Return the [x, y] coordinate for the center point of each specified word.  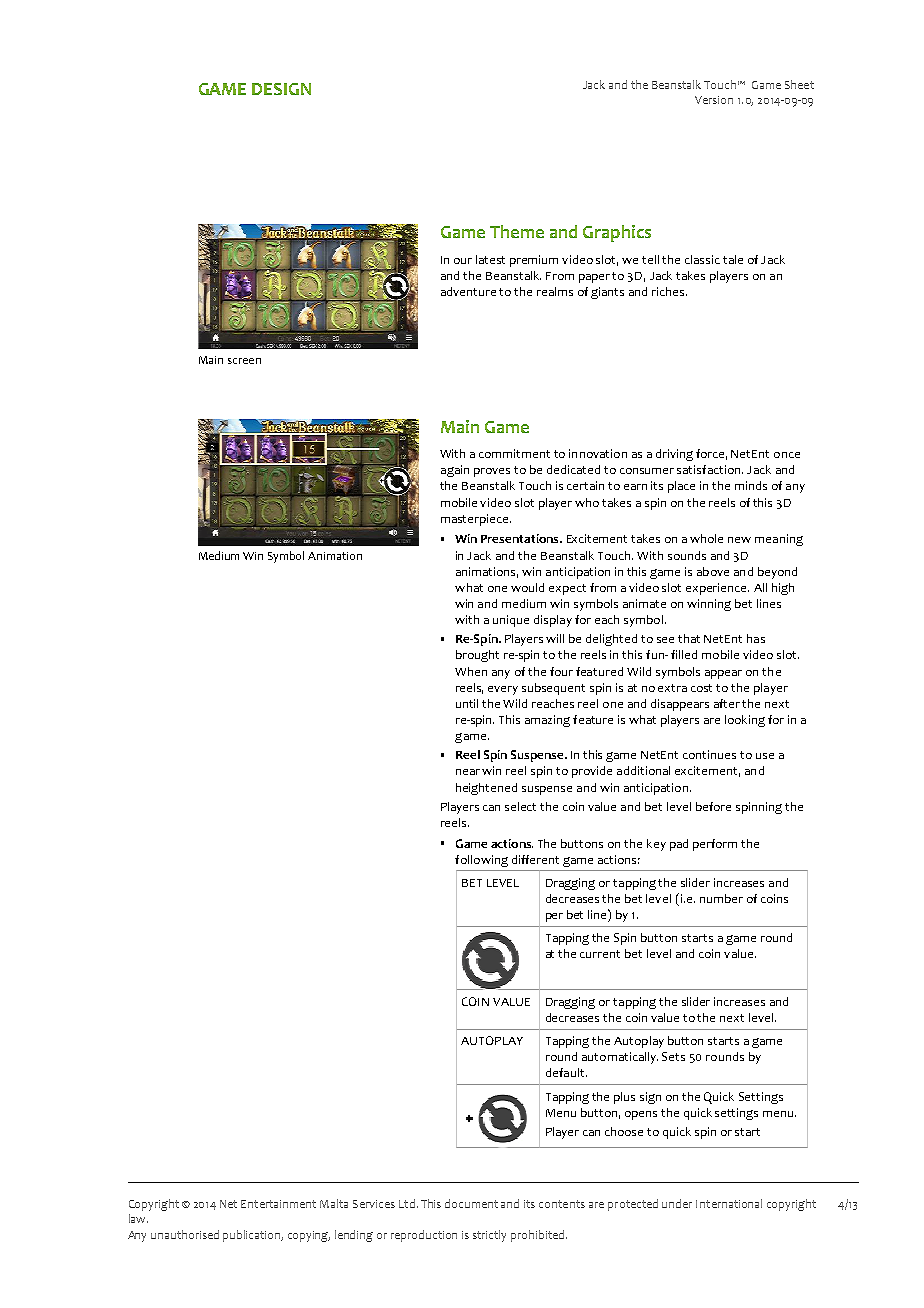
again [455, 471]
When [471, 671]
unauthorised [185, 1234]
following [481, 861]
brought [477, 656]
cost [701, 688]
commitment [514, 453]
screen [244, 361]
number [721, 898]
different [535, 859]
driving [674, 455]
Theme [517, 231]
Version [714, 100]
